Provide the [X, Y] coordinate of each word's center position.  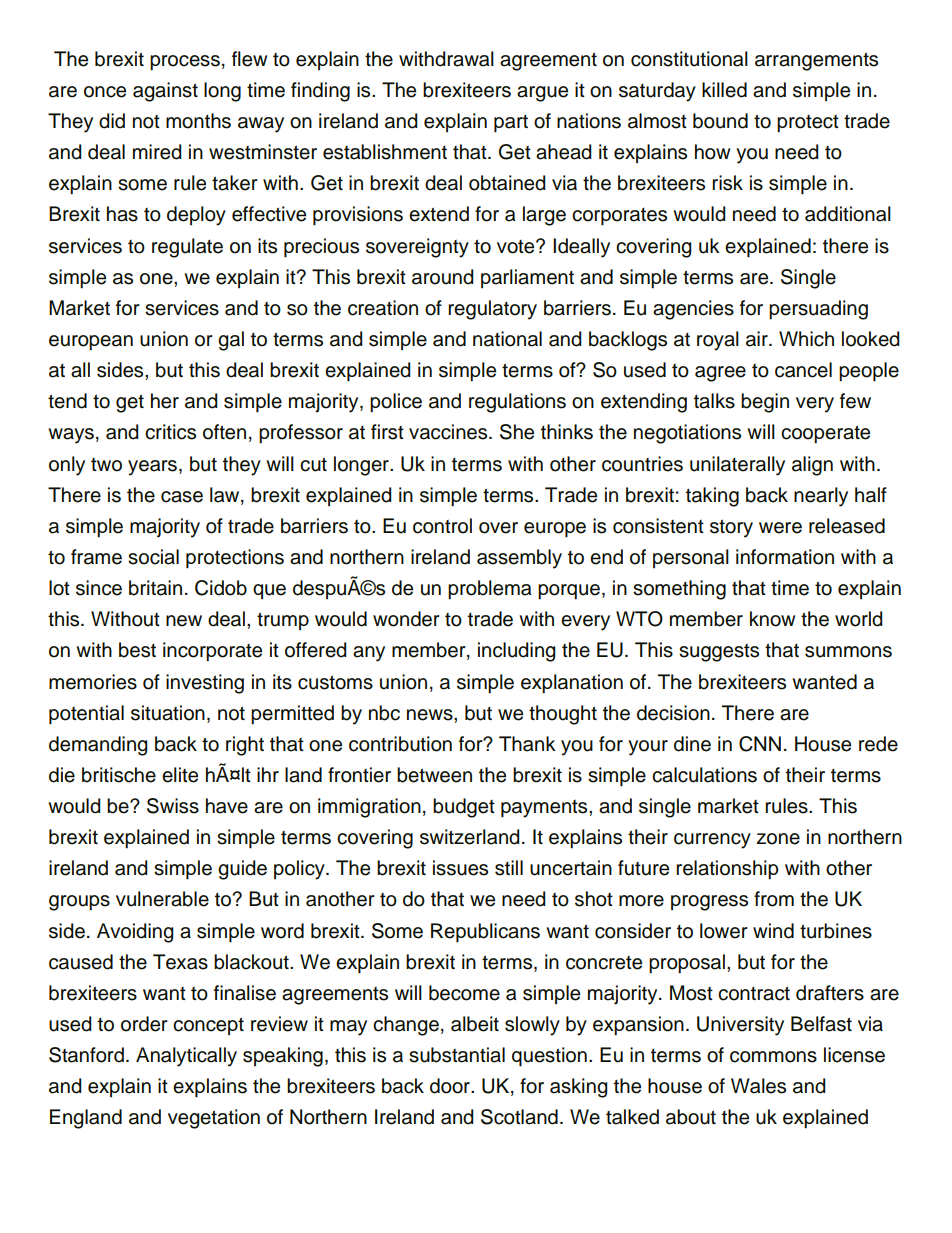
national [507, 339]
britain [155, 588]
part [511, 124]
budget [464, 808]
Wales [758, 1086]
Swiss [173, 806]
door [451, 1086]
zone [778, 839]
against [165, 92]
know [772, 619]
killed [724, 90]
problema [490, 590]
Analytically [186, 1057]
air [758, 339]
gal [231, 341]
